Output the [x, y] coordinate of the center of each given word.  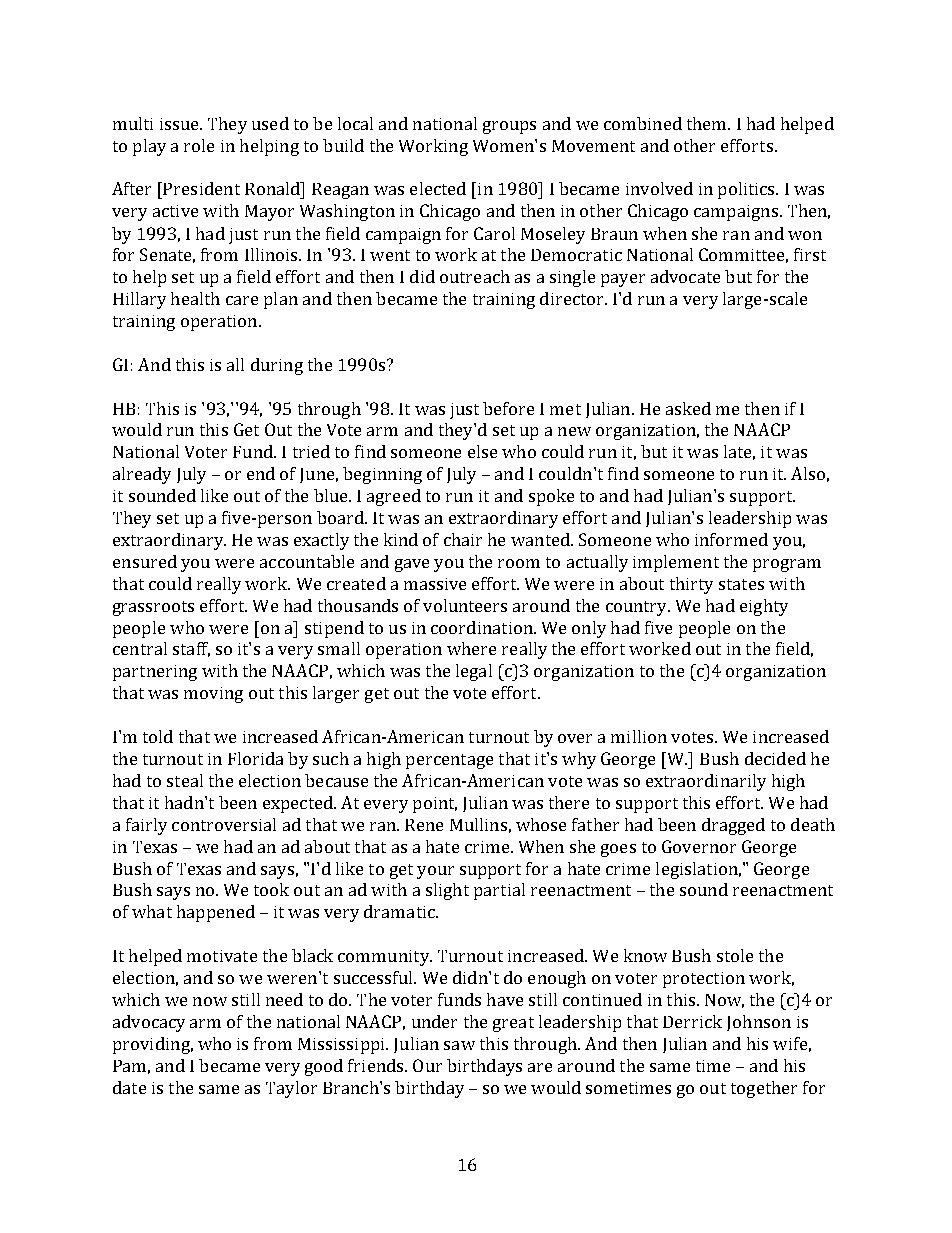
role [199, 145]
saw [459, 1045]
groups [509, 127]
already [142, 475]
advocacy [149, 1023]
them [708, 123]
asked [688, 408]
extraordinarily [706, 782]
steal [185, 780]
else [482, 451]
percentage [449, 761]
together [764, 1089]
